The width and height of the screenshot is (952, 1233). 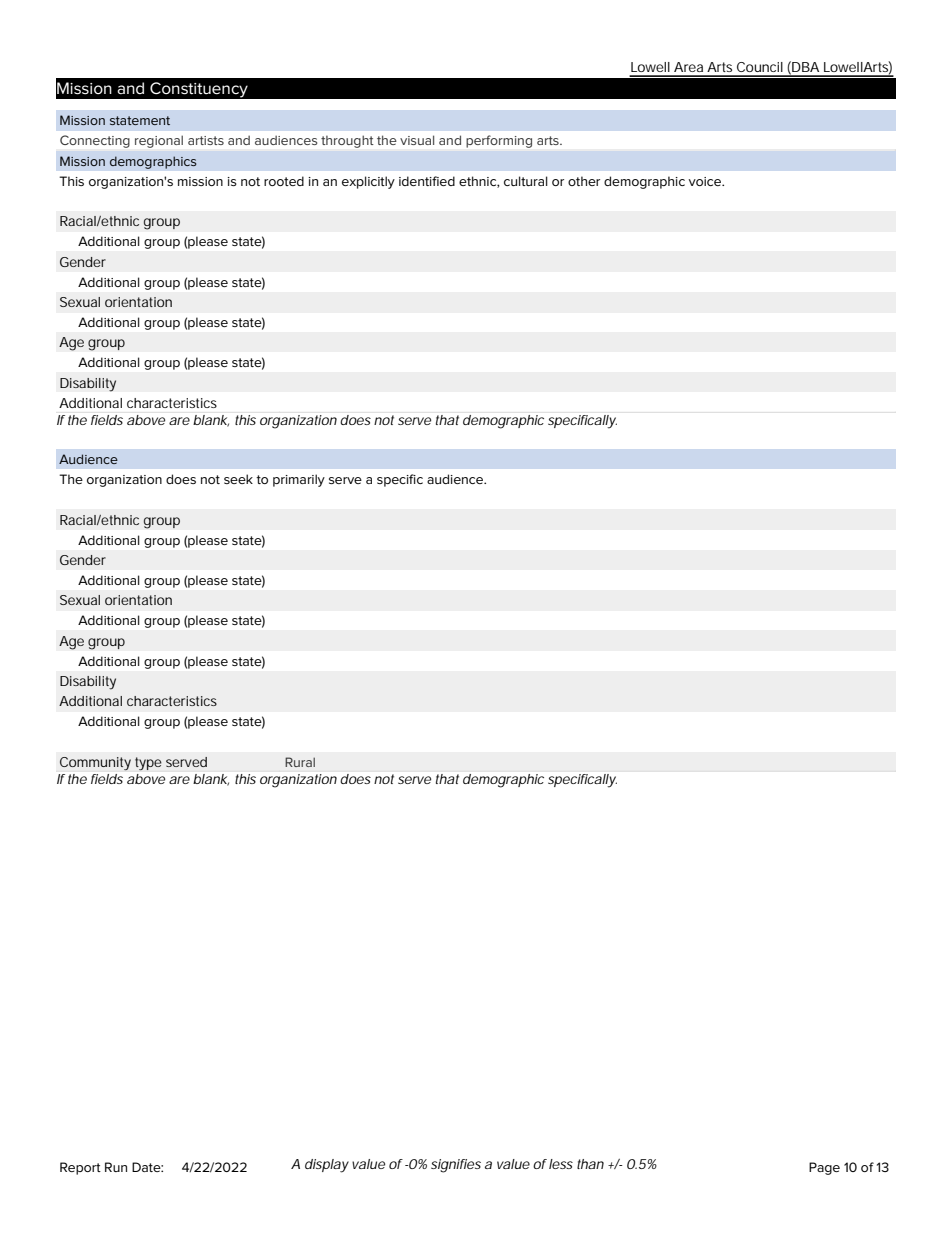 I want to click on voice, so click(x=706, y=181).
